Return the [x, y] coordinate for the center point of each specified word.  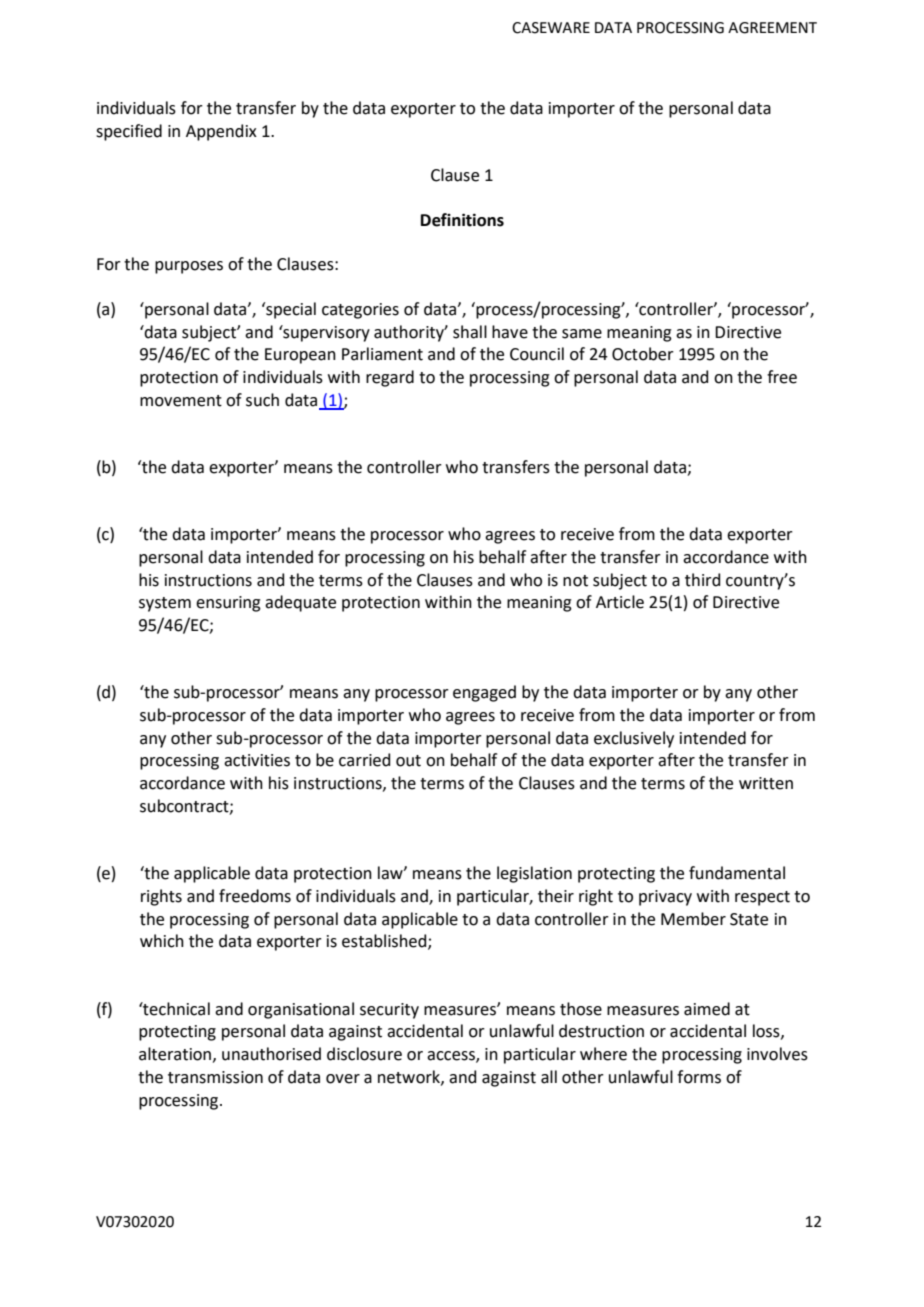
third [702, 580]
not [575, 581]
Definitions [462, 220]
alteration [175, 1054]
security [389, 1011]
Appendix [221, 132]
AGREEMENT [772, 28]
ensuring [228, 604]
